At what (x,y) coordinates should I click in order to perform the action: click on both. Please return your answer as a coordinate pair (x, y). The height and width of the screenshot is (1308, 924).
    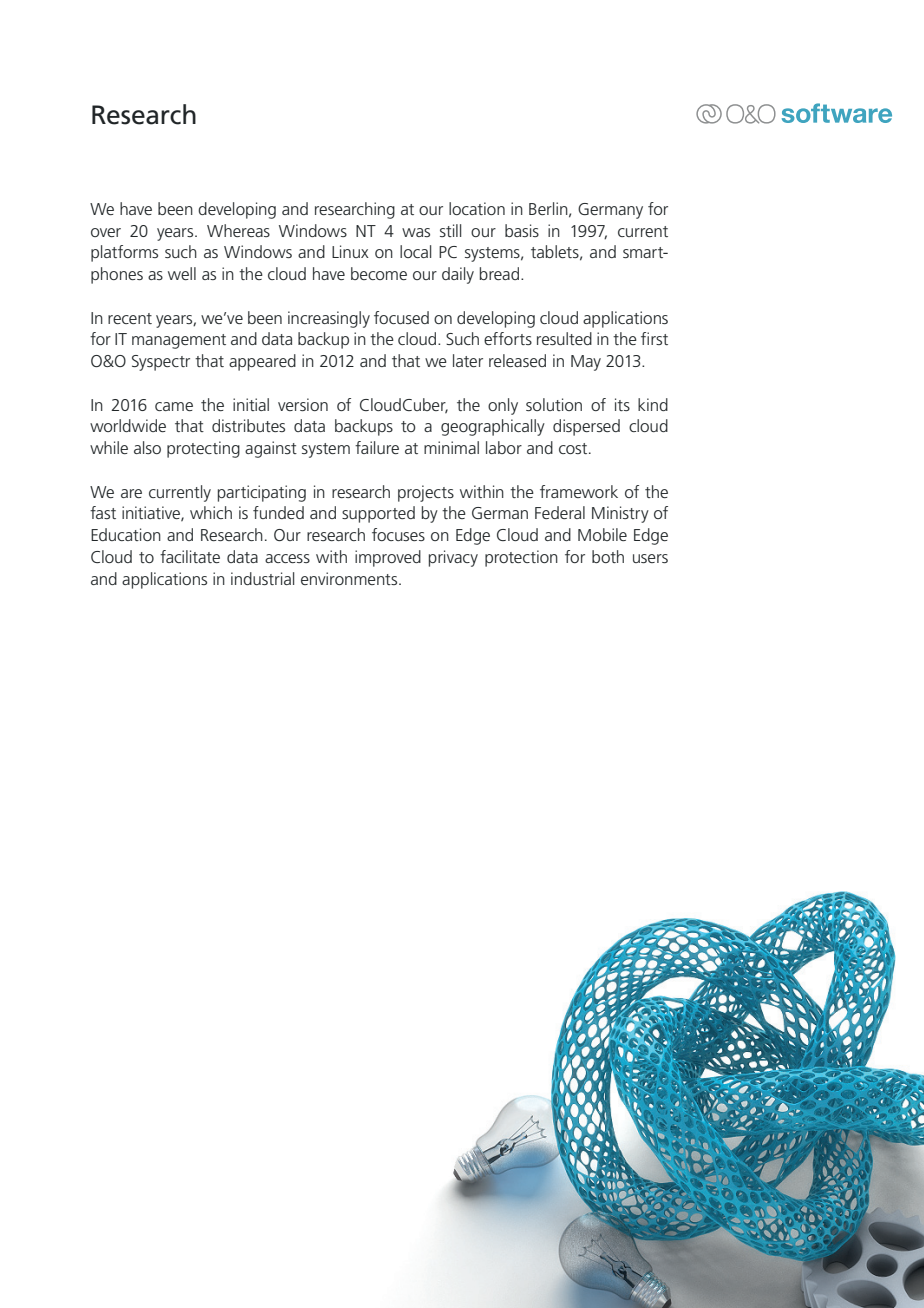
    Looking at the image, I should click on (608, 556).
